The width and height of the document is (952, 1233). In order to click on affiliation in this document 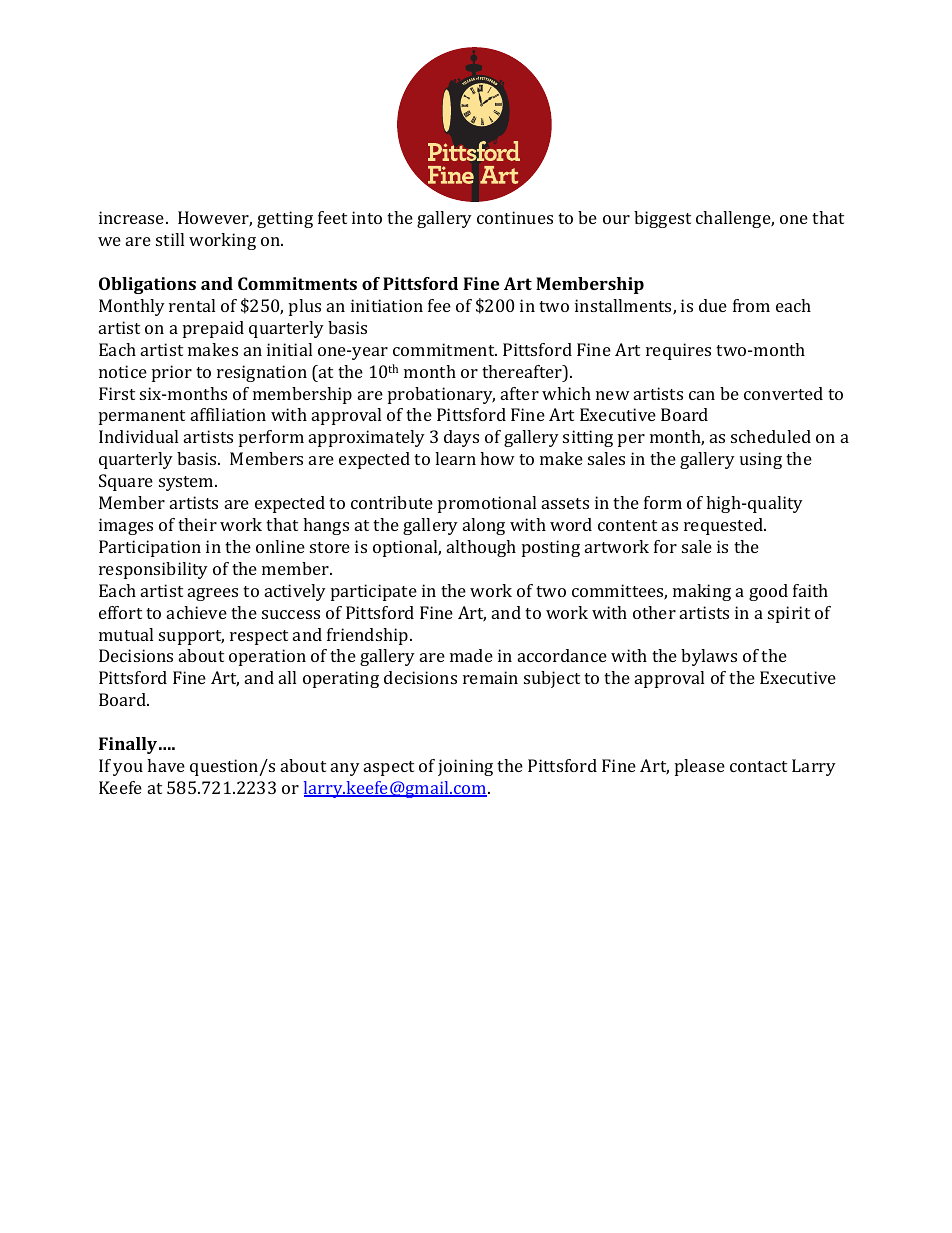, I will do `click(228, 414)`.
